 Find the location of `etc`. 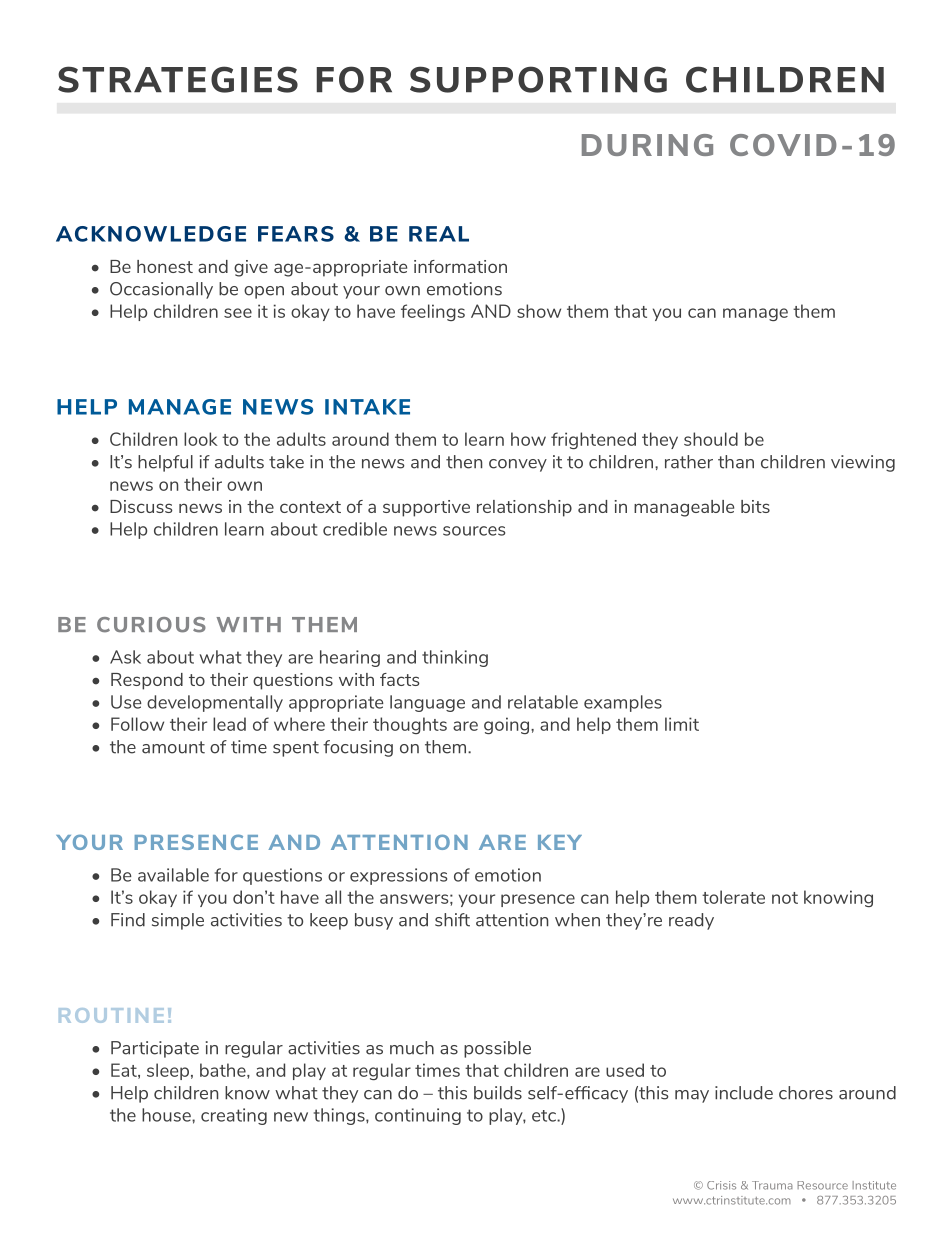

etc is located at coordinates (545, 1116).
